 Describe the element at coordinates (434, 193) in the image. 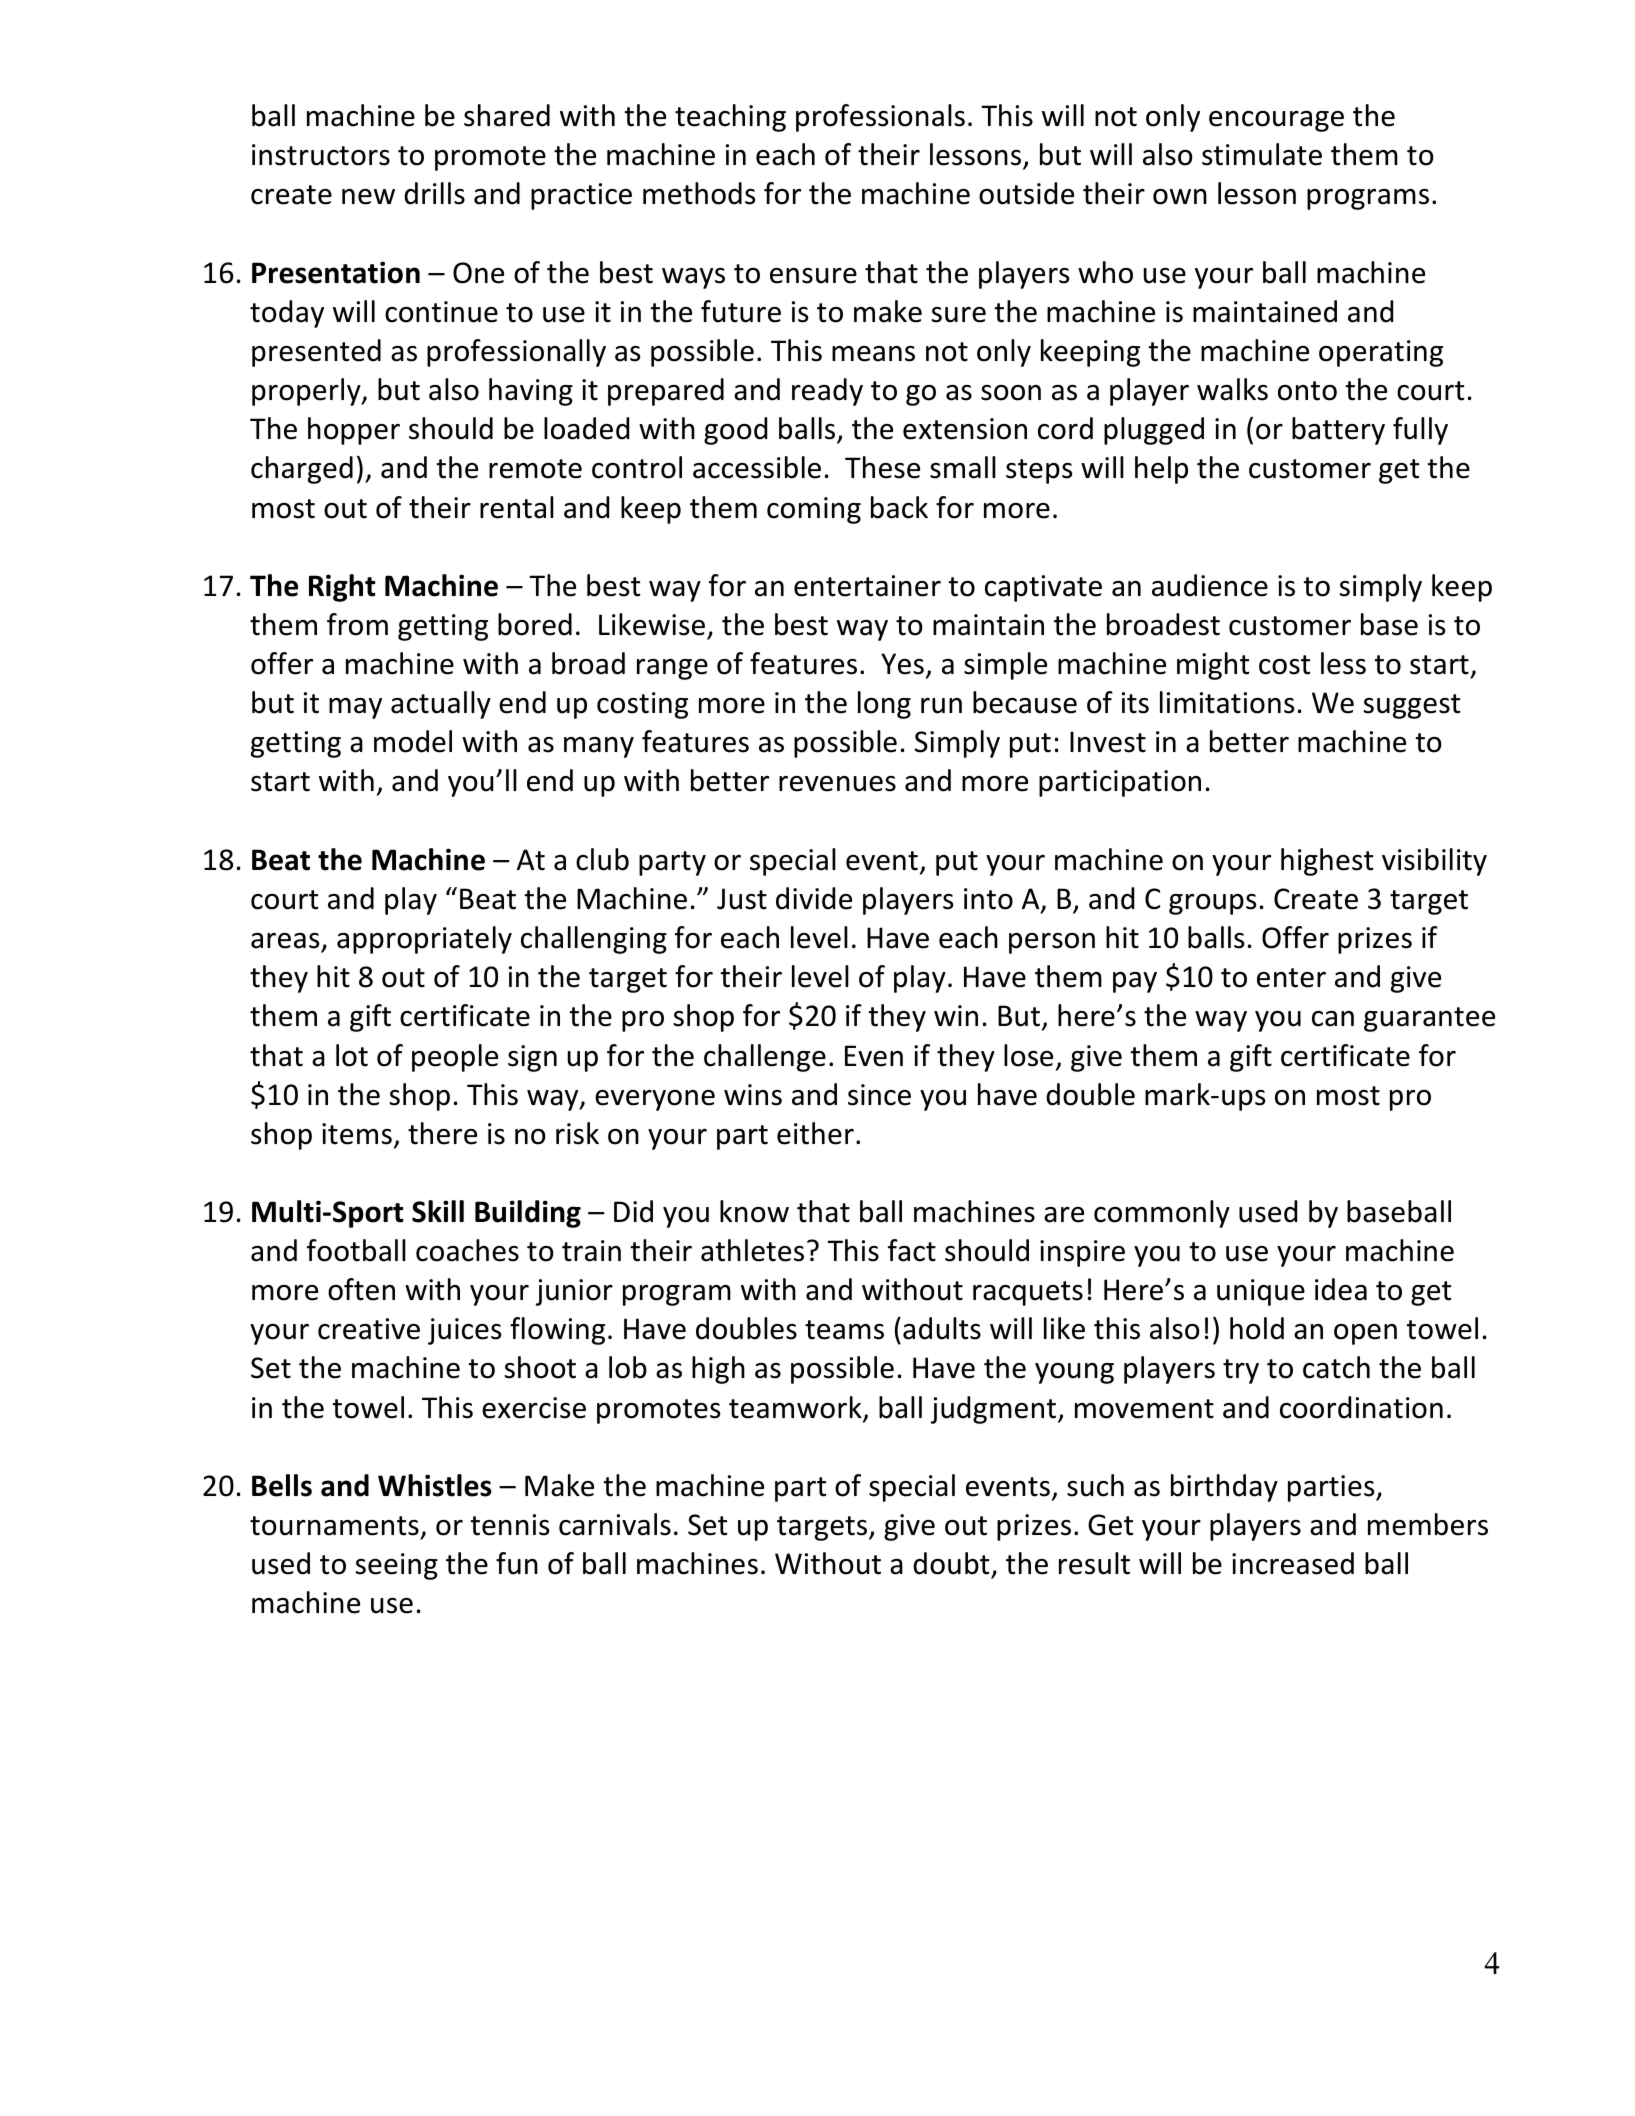

I see `drills` at that location.
